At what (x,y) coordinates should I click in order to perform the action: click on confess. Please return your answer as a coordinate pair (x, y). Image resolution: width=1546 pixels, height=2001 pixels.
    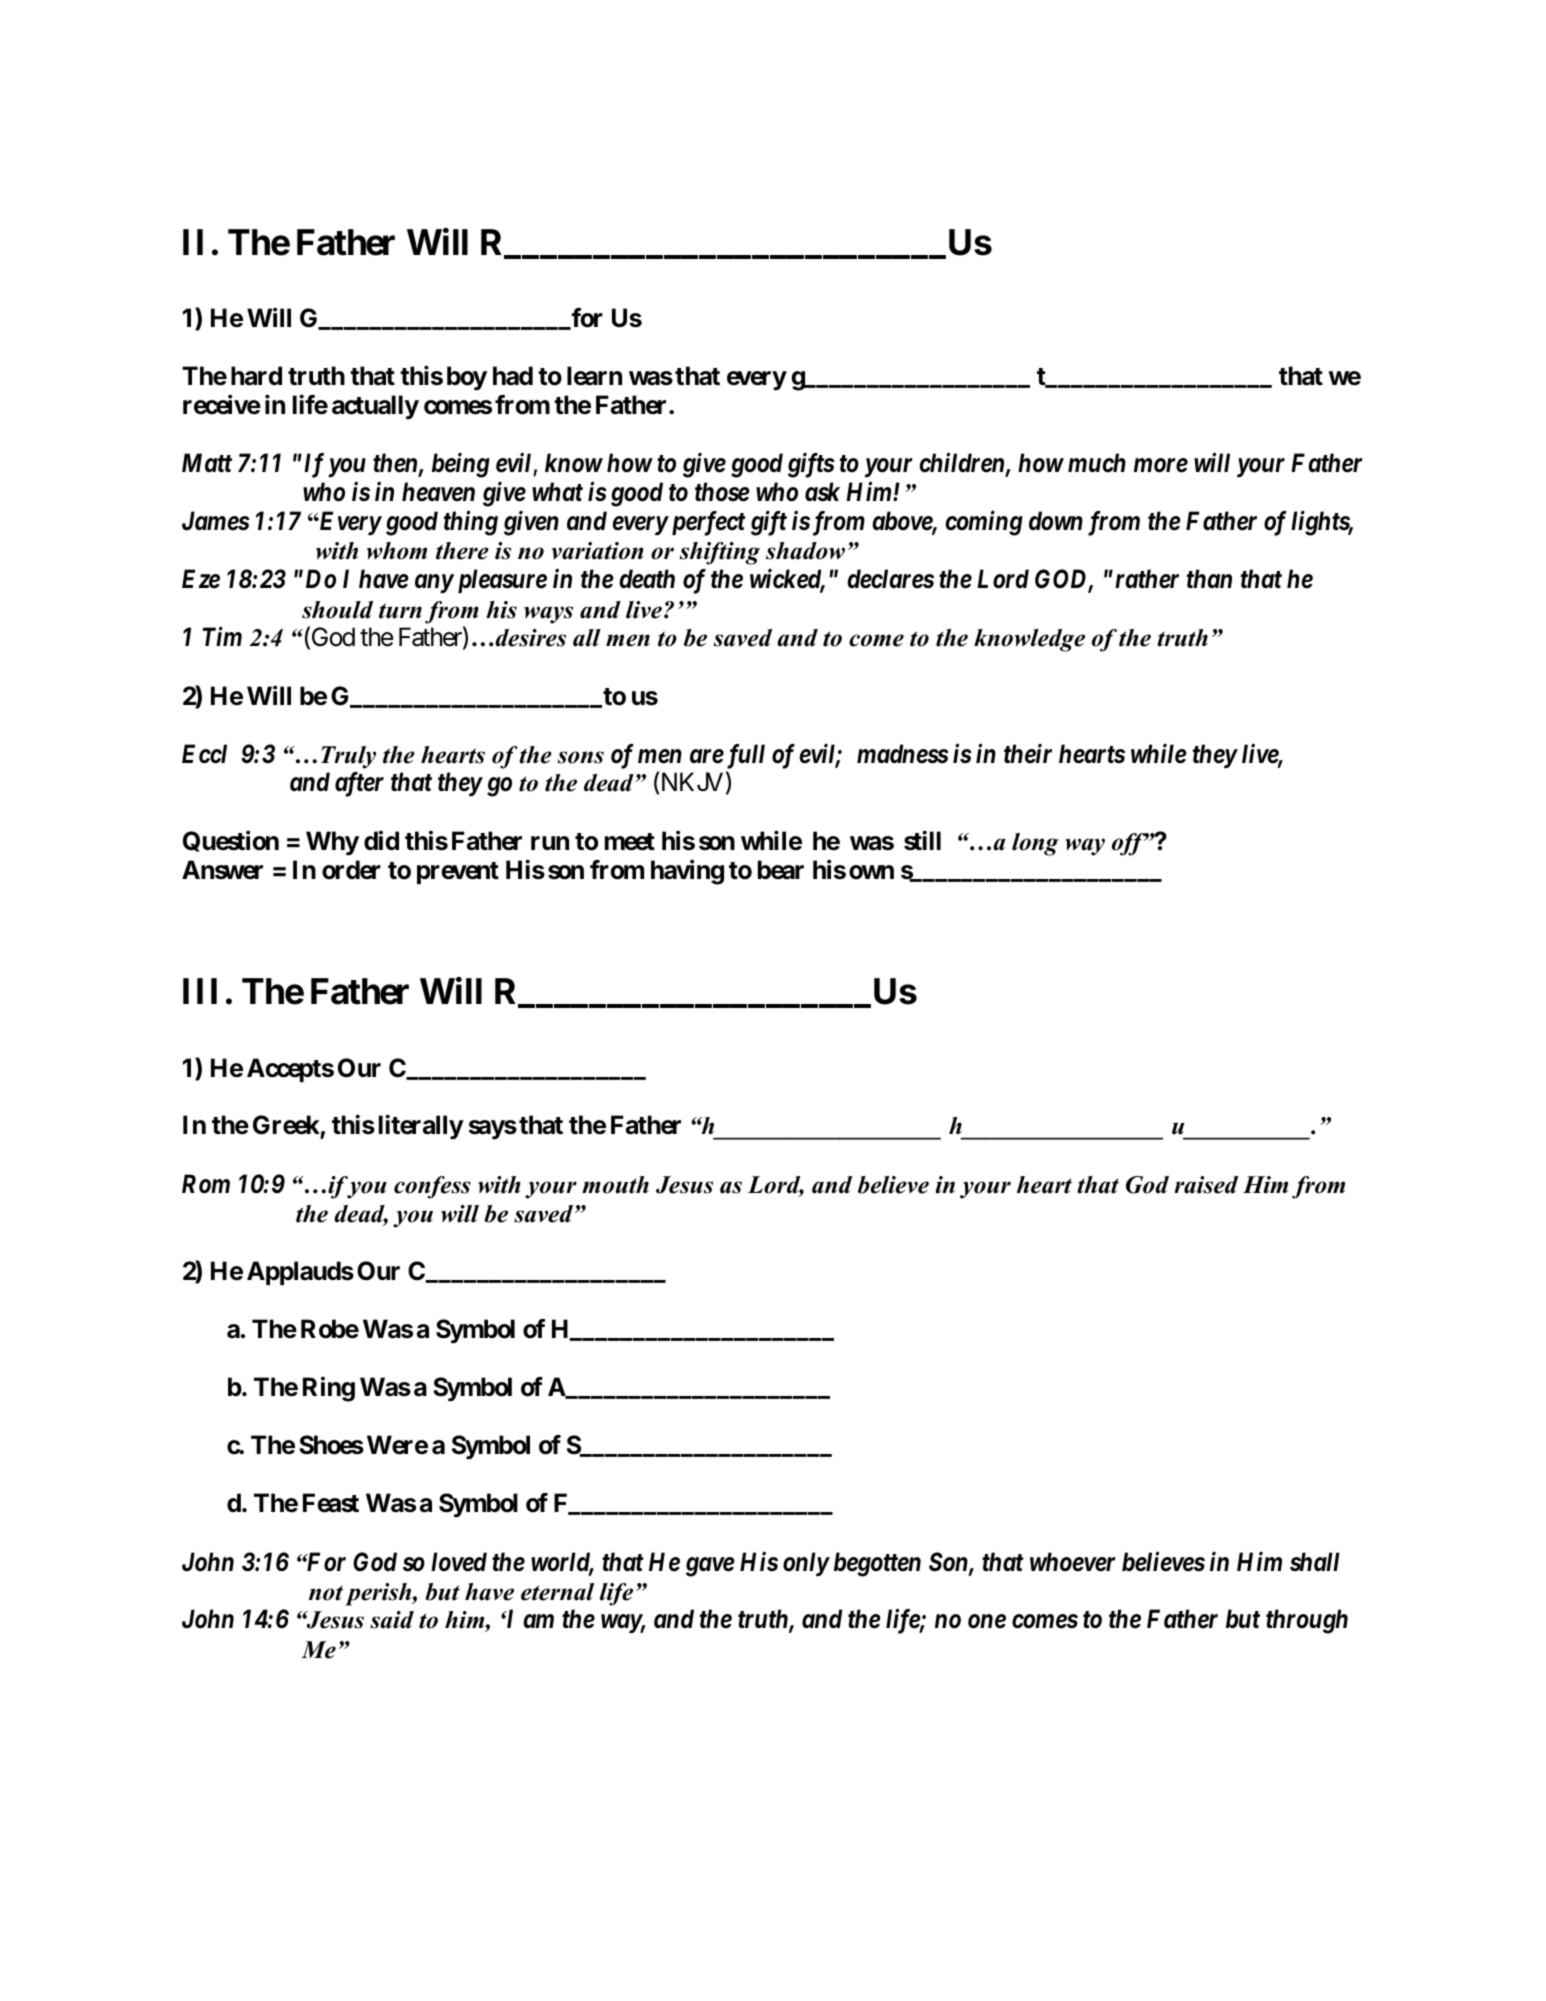
    Looking at the image, I should click on (432, 1187).
